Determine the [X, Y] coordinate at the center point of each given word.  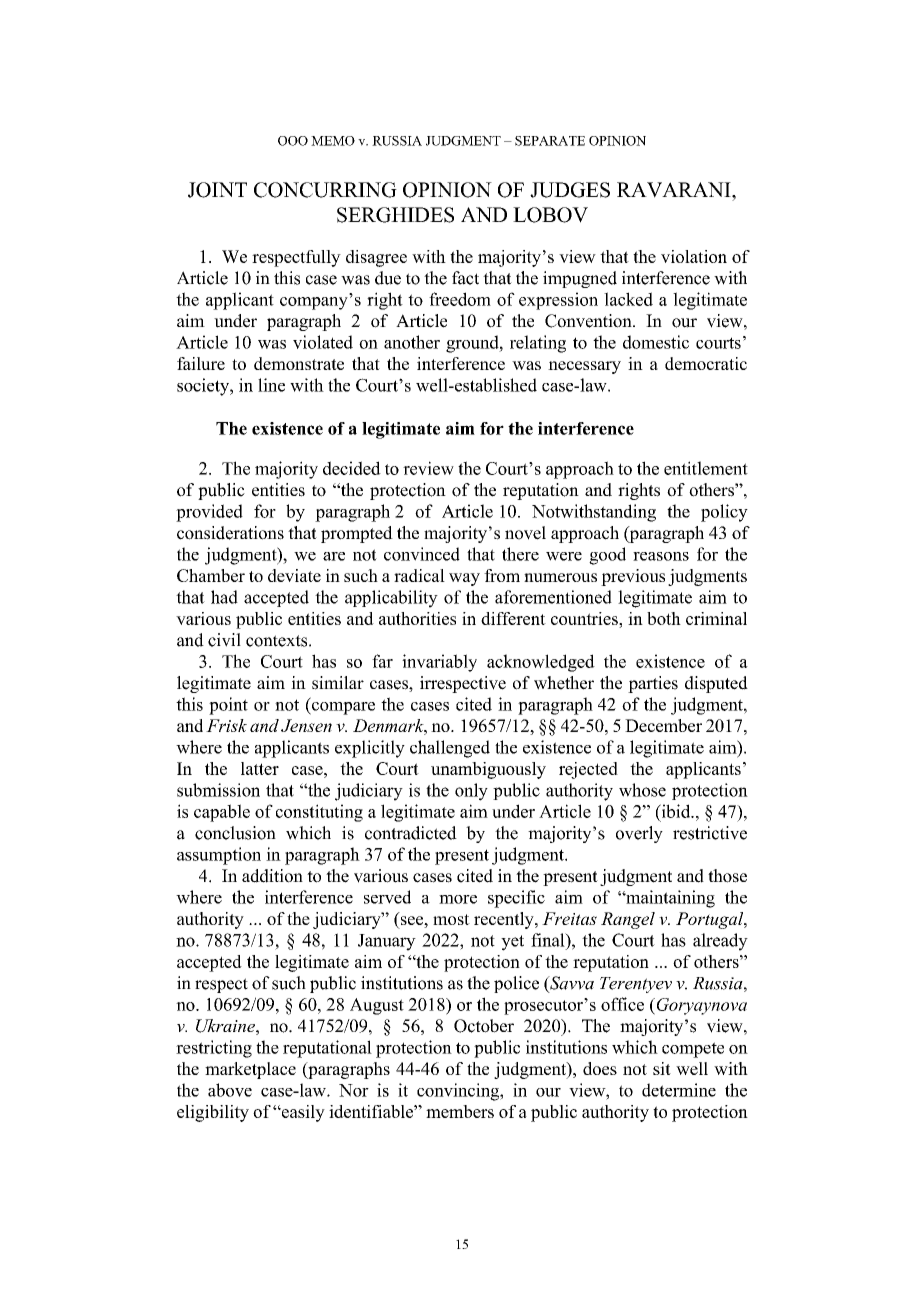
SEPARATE [550, 141]
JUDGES [570, 190]
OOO [293, 141]
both [664, 618]
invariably [439, 663]
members [460, 1111]
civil [224, 640]
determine [679, 1090]
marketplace [250, 1070]
